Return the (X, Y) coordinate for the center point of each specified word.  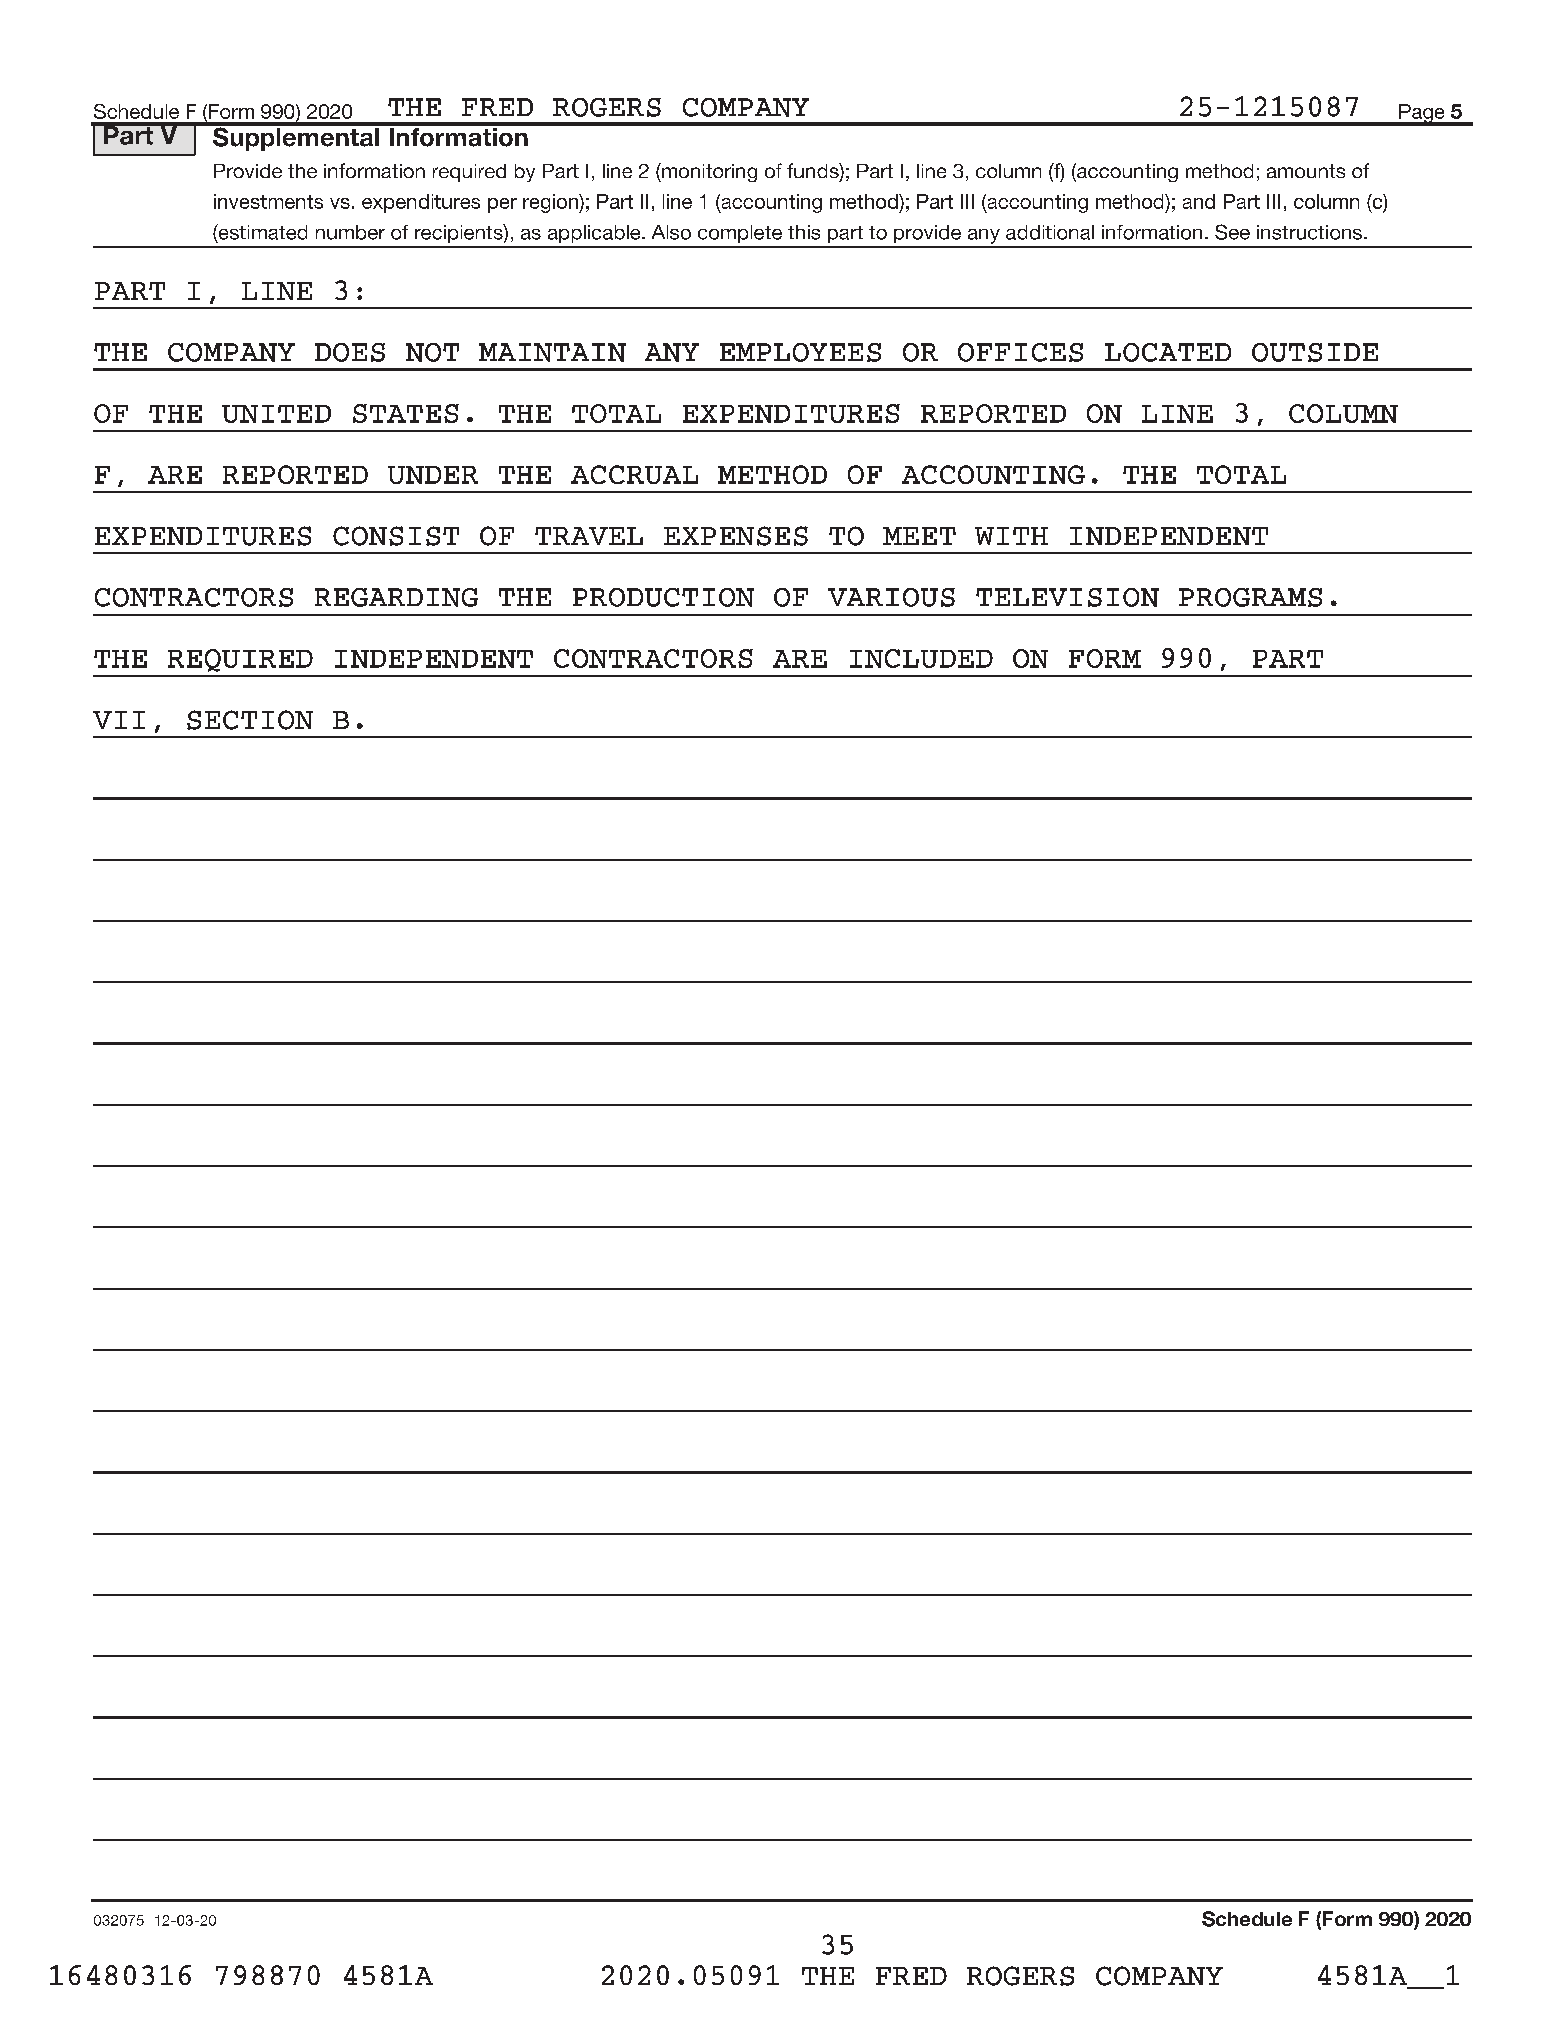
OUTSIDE (1315, 352)
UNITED (276, 414)
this (804, 232)
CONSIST (396, 536)
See (1232, 232)
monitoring (708, 172)
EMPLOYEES (800, 352)
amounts (1306, 171)
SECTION (250, 720)
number (350, 232)
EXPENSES (736, 536)
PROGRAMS (1250, 597)
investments (268, 201)
